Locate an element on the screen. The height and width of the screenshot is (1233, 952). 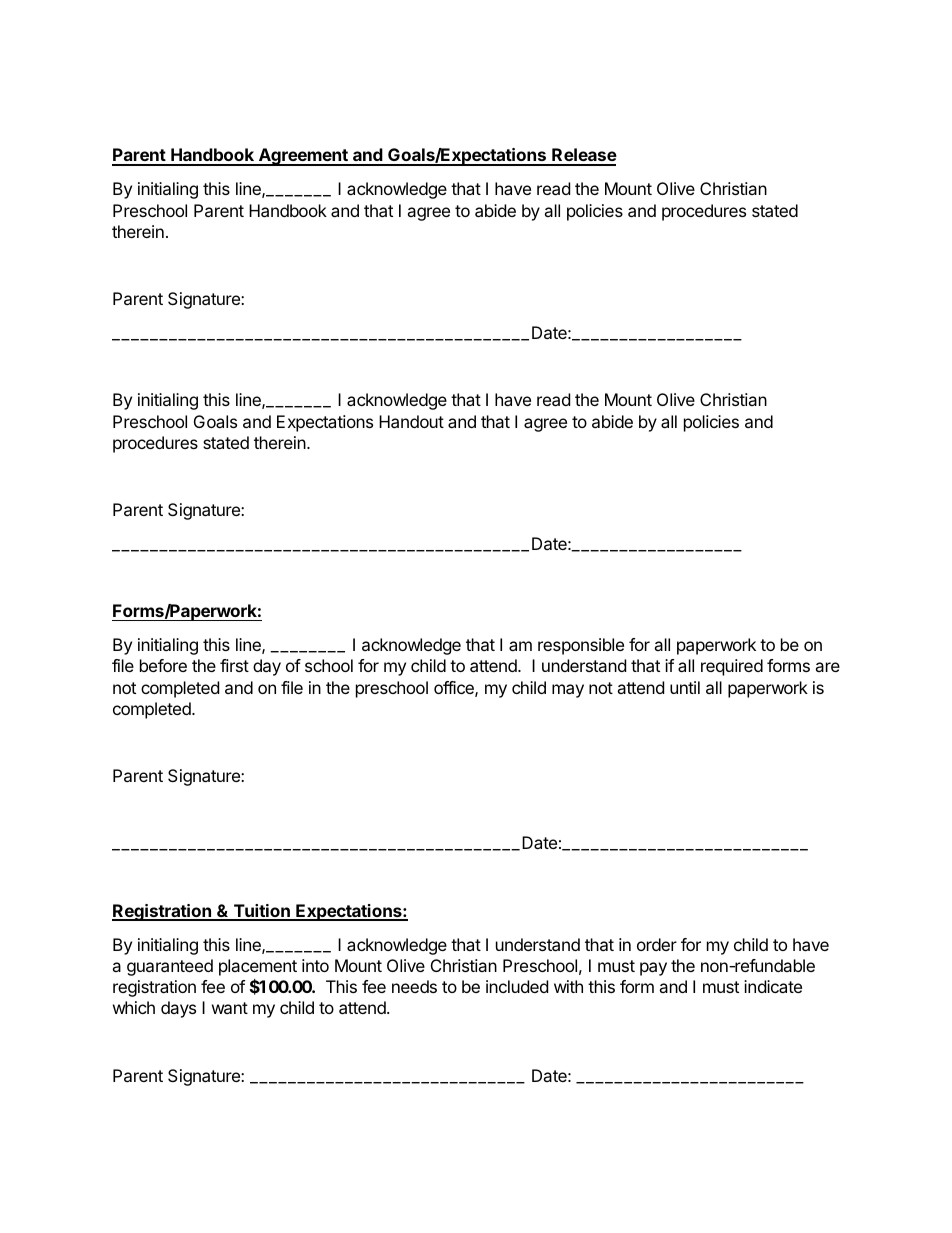
responsible is located at coordinates (581, 646).
